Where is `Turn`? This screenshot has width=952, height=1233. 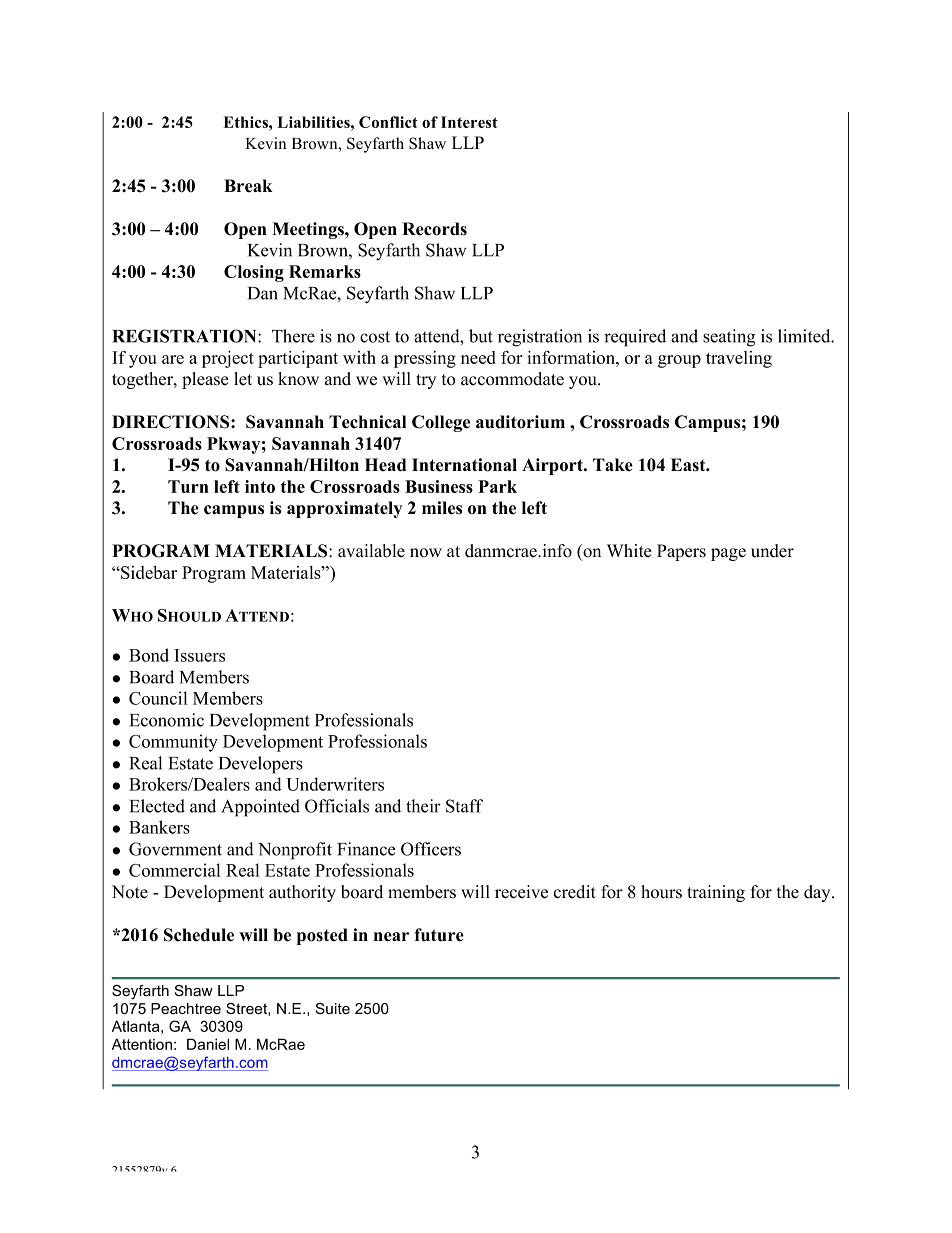 Turn is located at coordinates (188, 486).
